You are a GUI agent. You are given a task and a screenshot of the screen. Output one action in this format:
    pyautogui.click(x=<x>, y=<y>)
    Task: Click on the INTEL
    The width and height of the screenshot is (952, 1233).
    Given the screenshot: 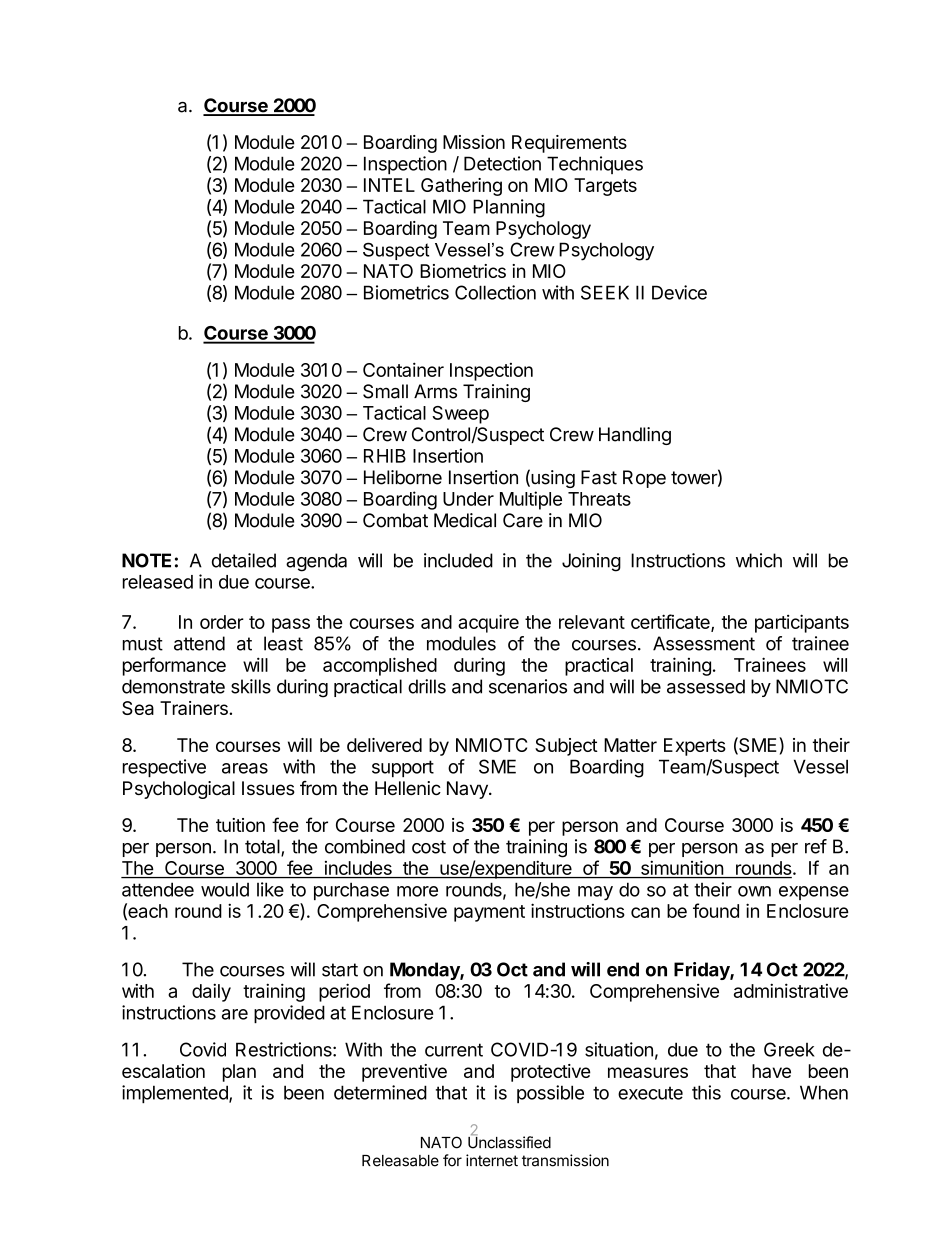 What is the action you would take?
    pyautogui.click(x=389, y=185)
